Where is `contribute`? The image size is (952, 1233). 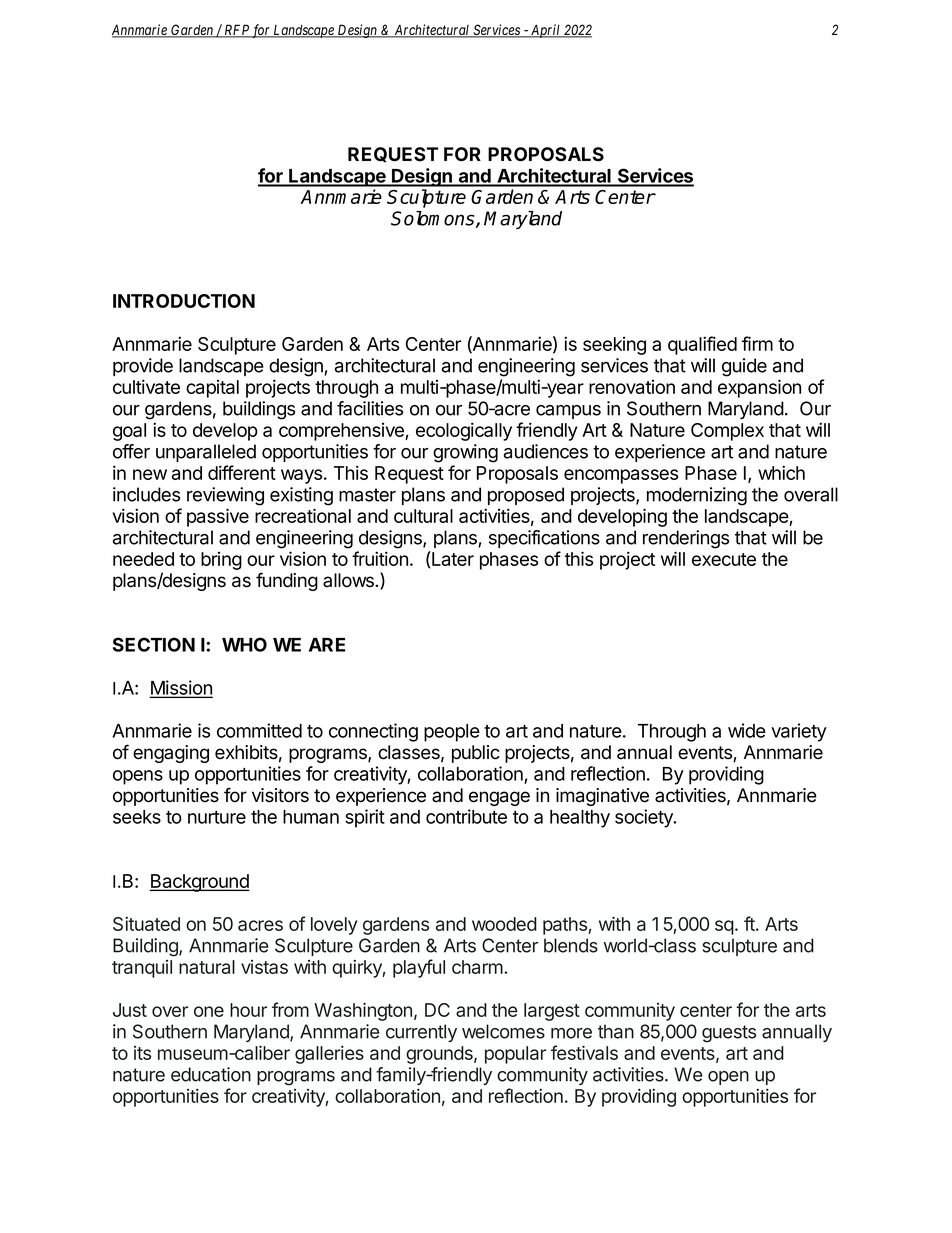
contribute is located at coordinates (466, 816).
